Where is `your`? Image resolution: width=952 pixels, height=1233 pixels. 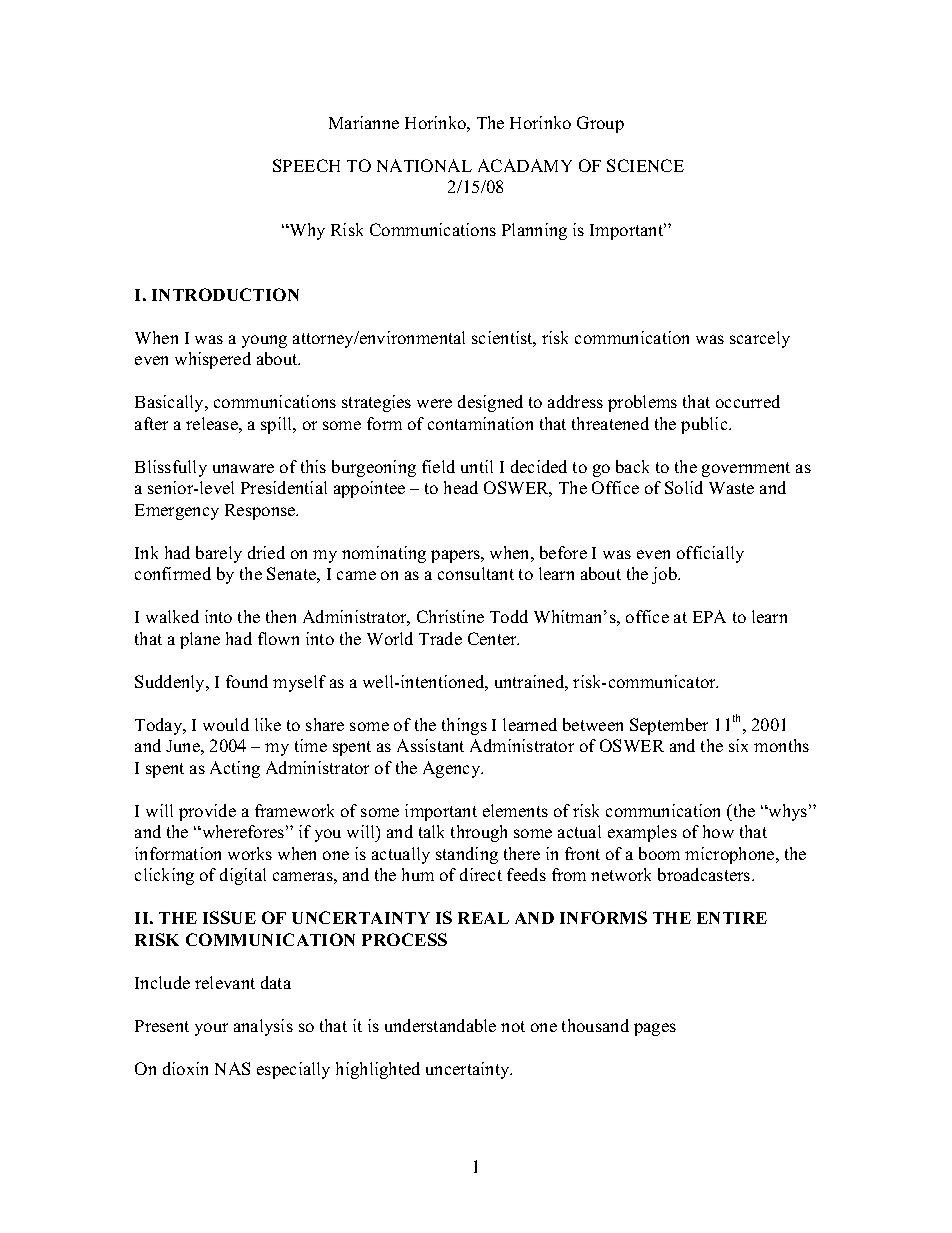 your is located at coordinates (211, 1029).
